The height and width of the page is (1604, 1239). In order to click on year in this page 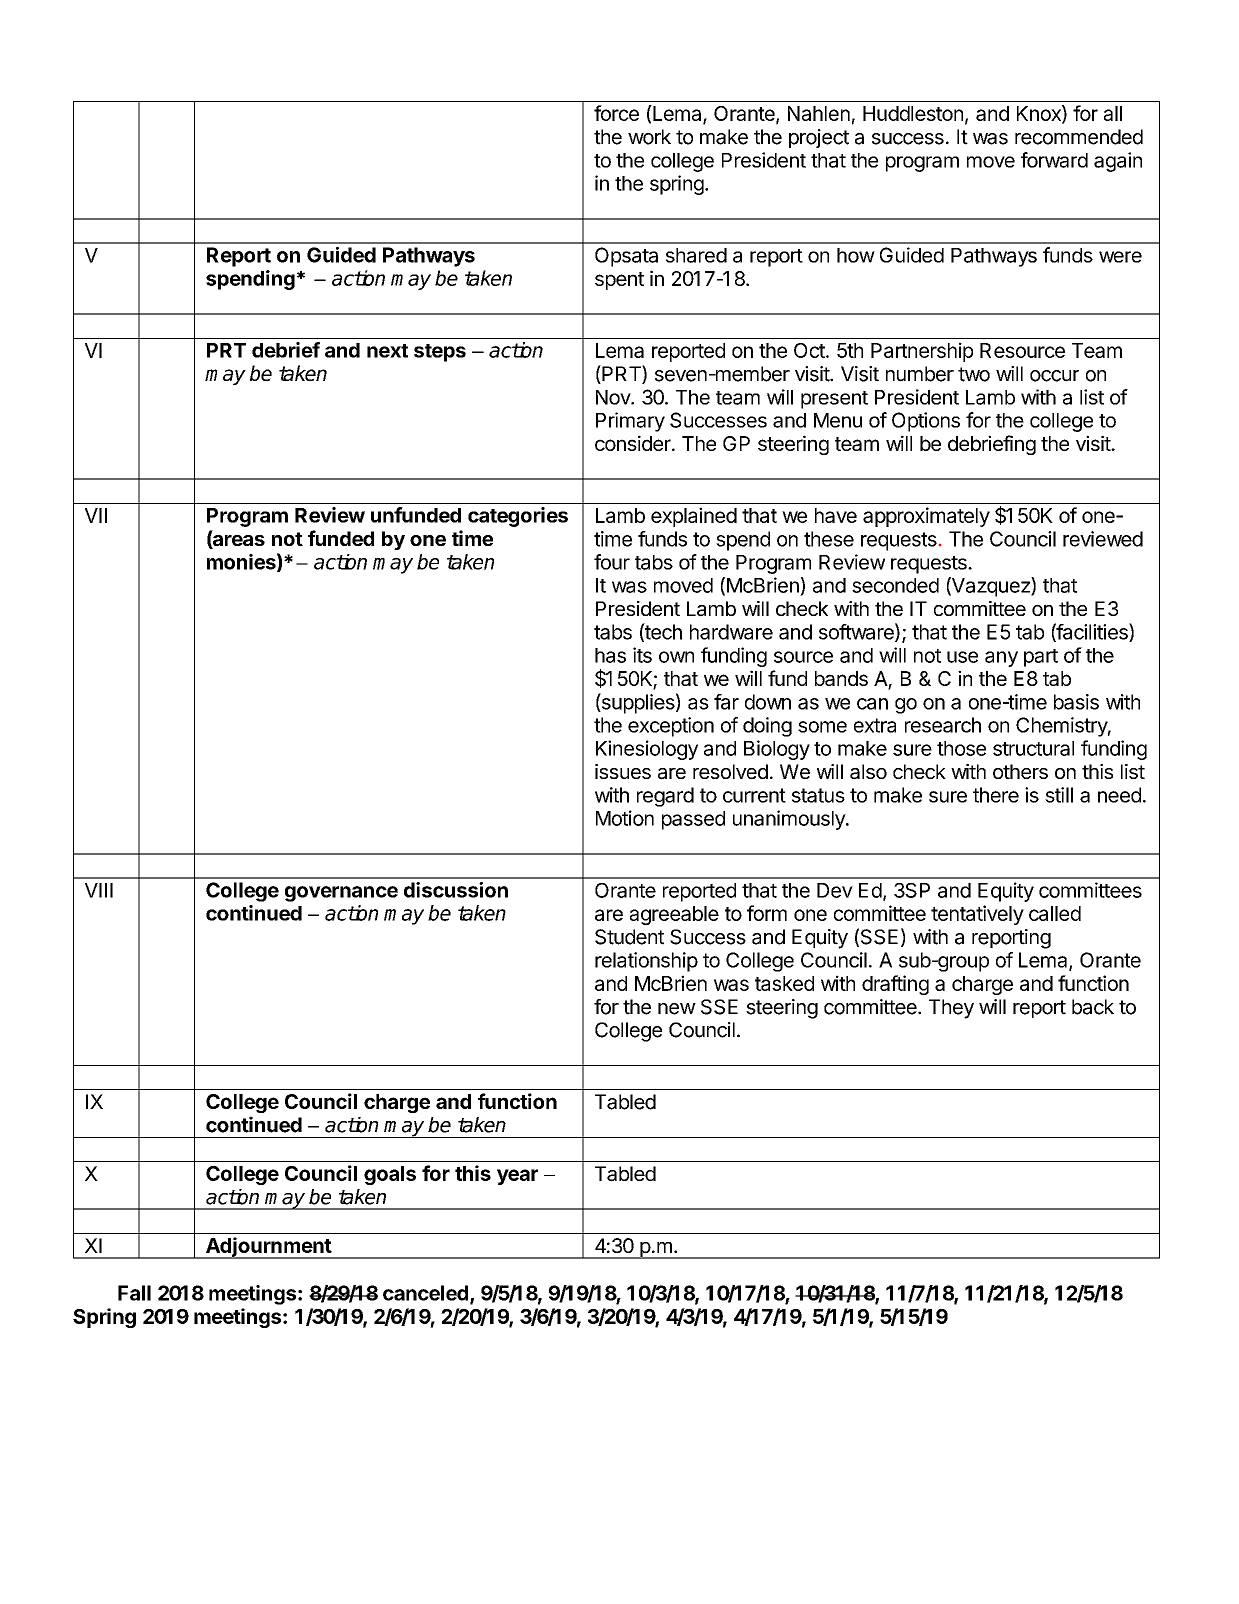, I will do `click(517, 1177)`.
